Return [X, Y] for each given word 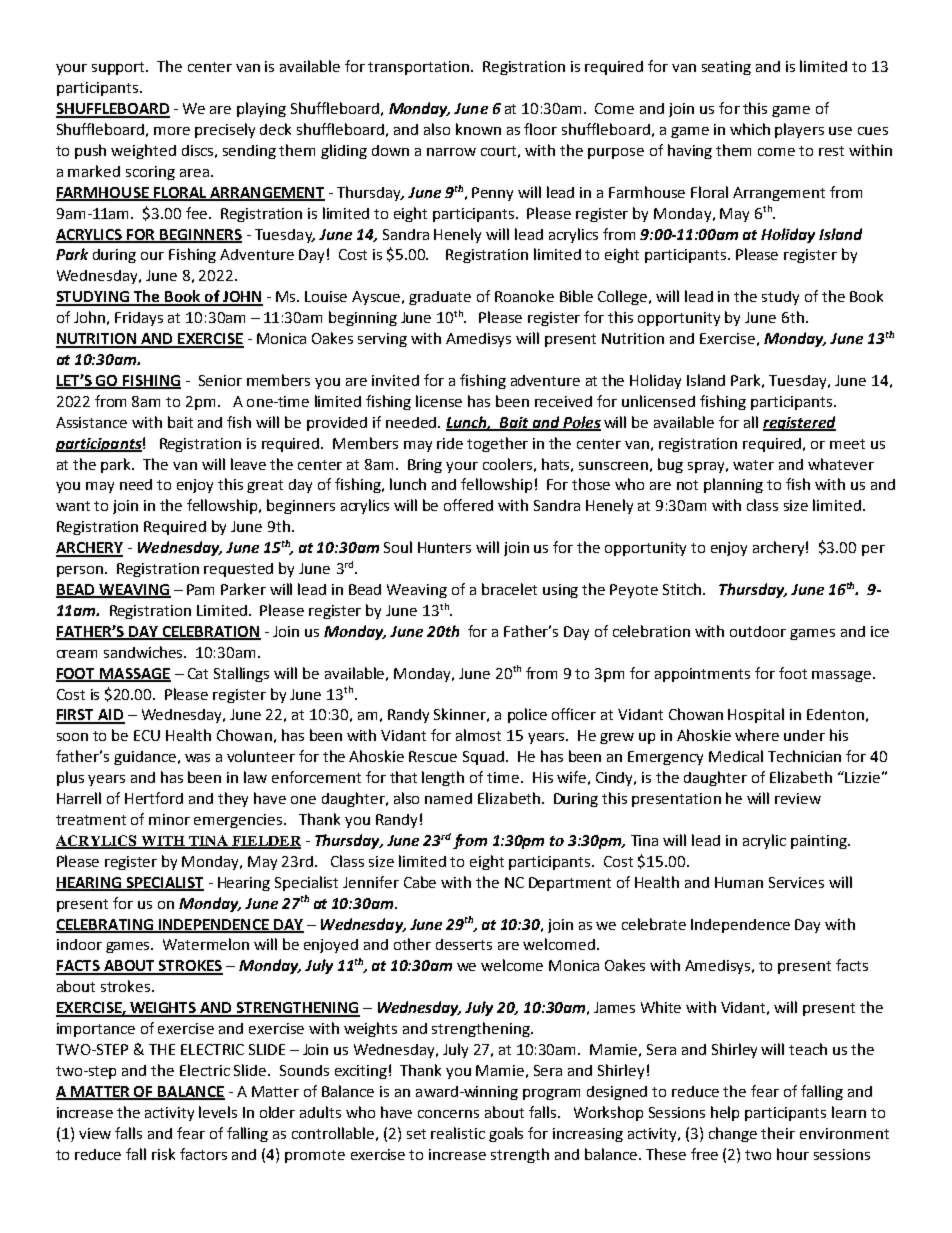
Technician [804, 756]
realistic [458, 1133]
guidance [145, 758]
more [172, 131]
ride [450, 443]
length [443, 778]
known [478, 129]
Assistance [91, 422]
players [799, 130]
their [778, 1133]
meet [847, 444]
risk [163, 1154]
